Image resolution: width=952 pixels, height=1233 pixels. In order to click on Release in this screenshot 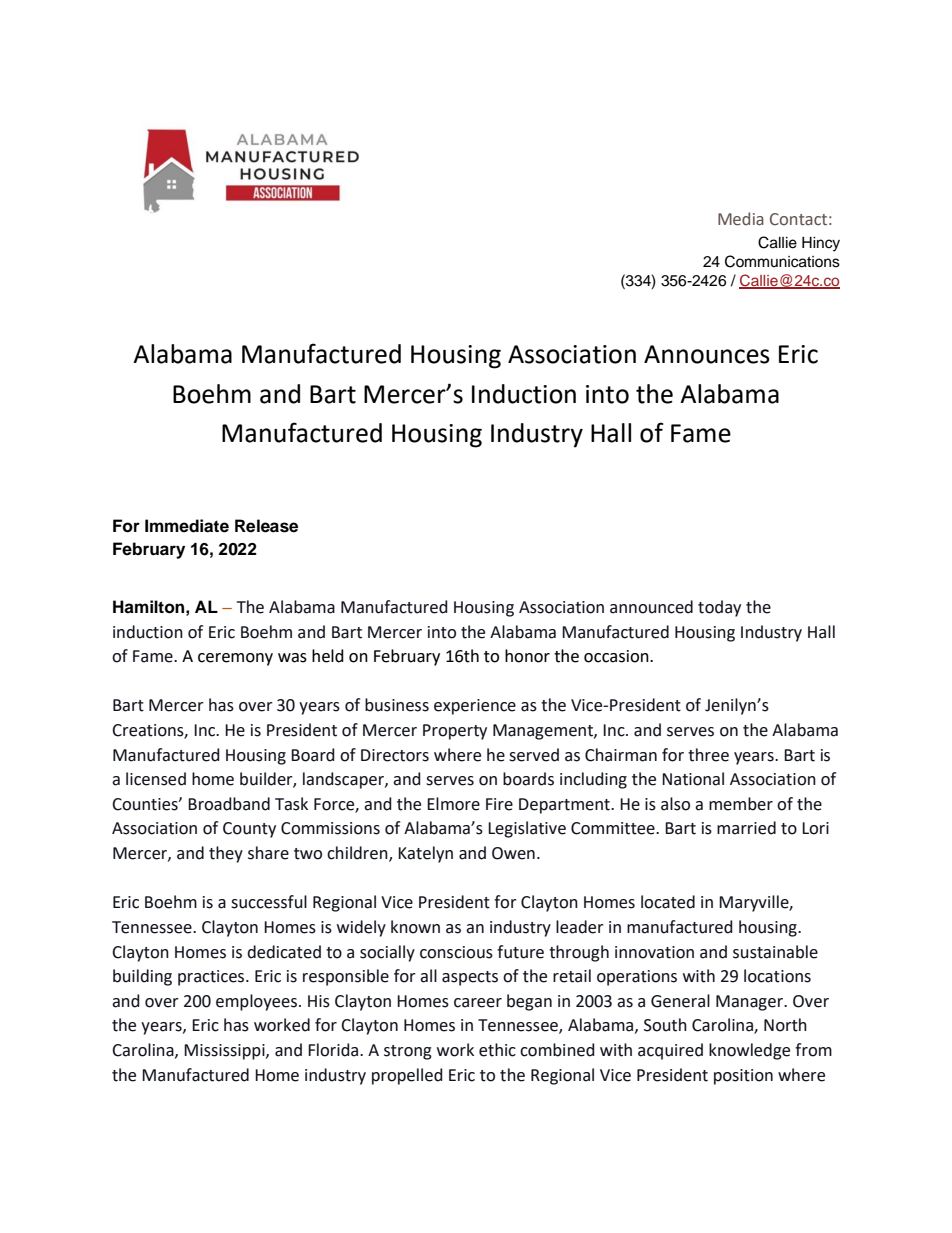, I will do `click(266, 526)`.
